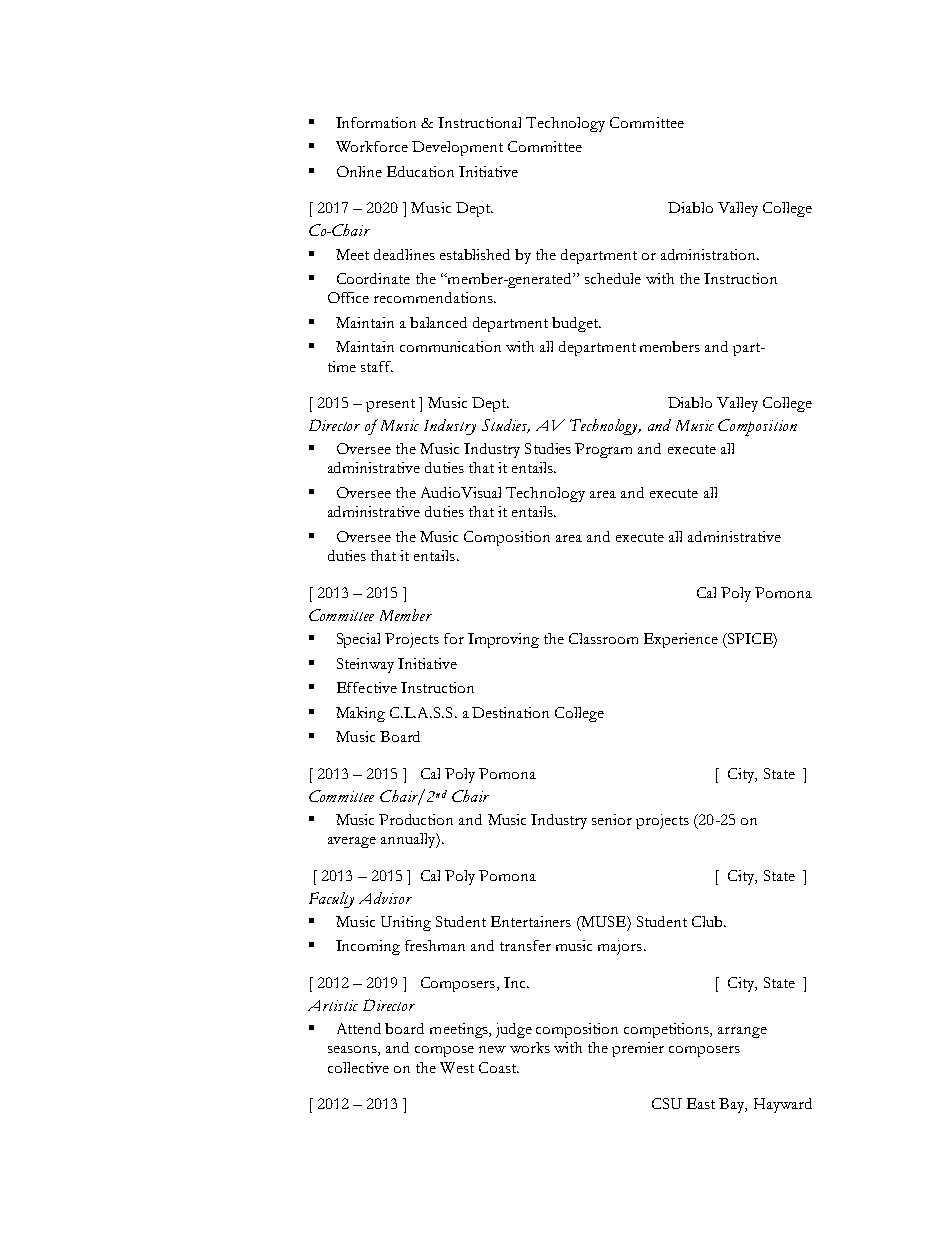 The height and width of the screenshot is (1233, 952). I want to click on Making, so click(360, 714).
